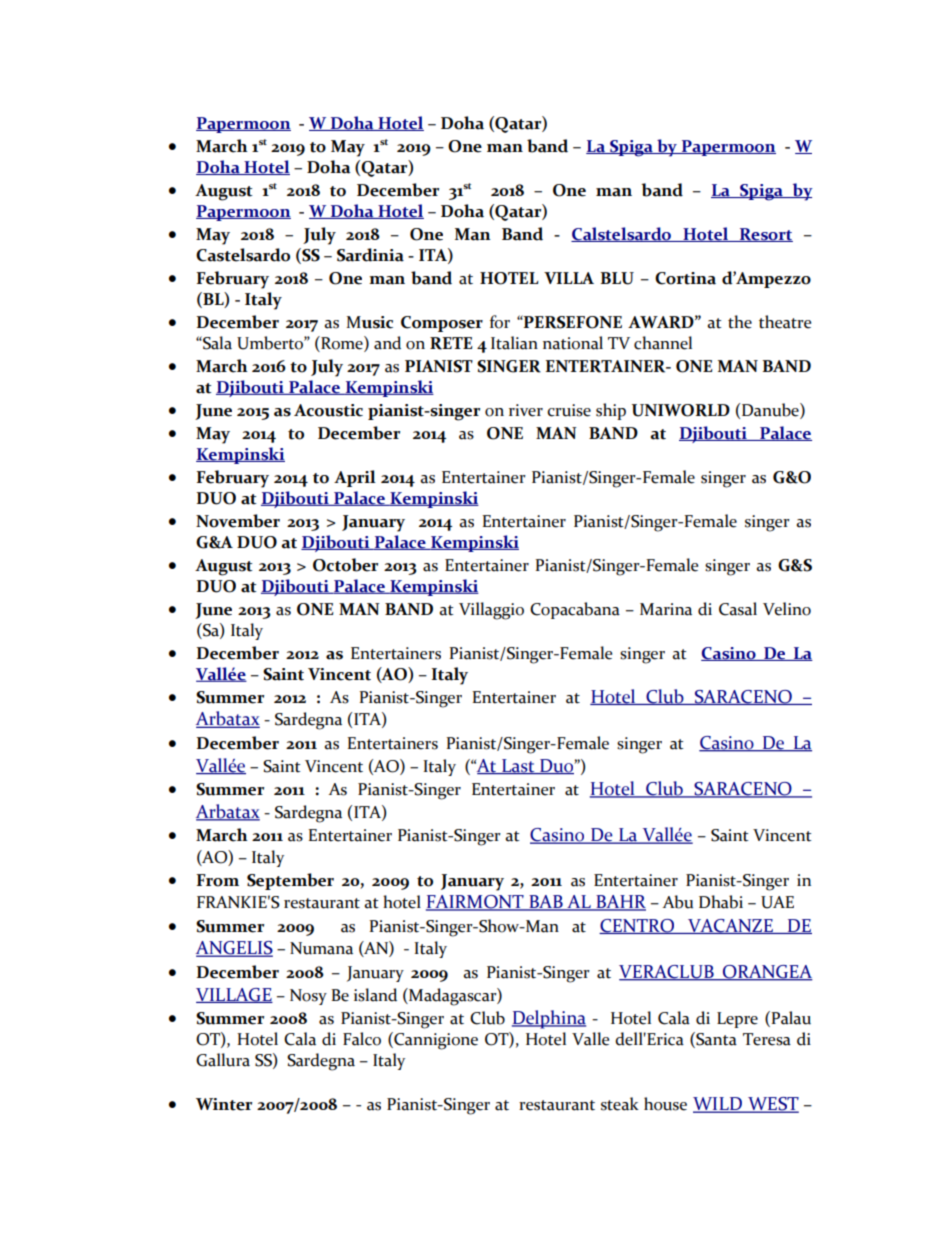  What do you see at coordinates (718, 1105) in the screenshot?
I see `WILD` at bounding box center [718, 1105].
